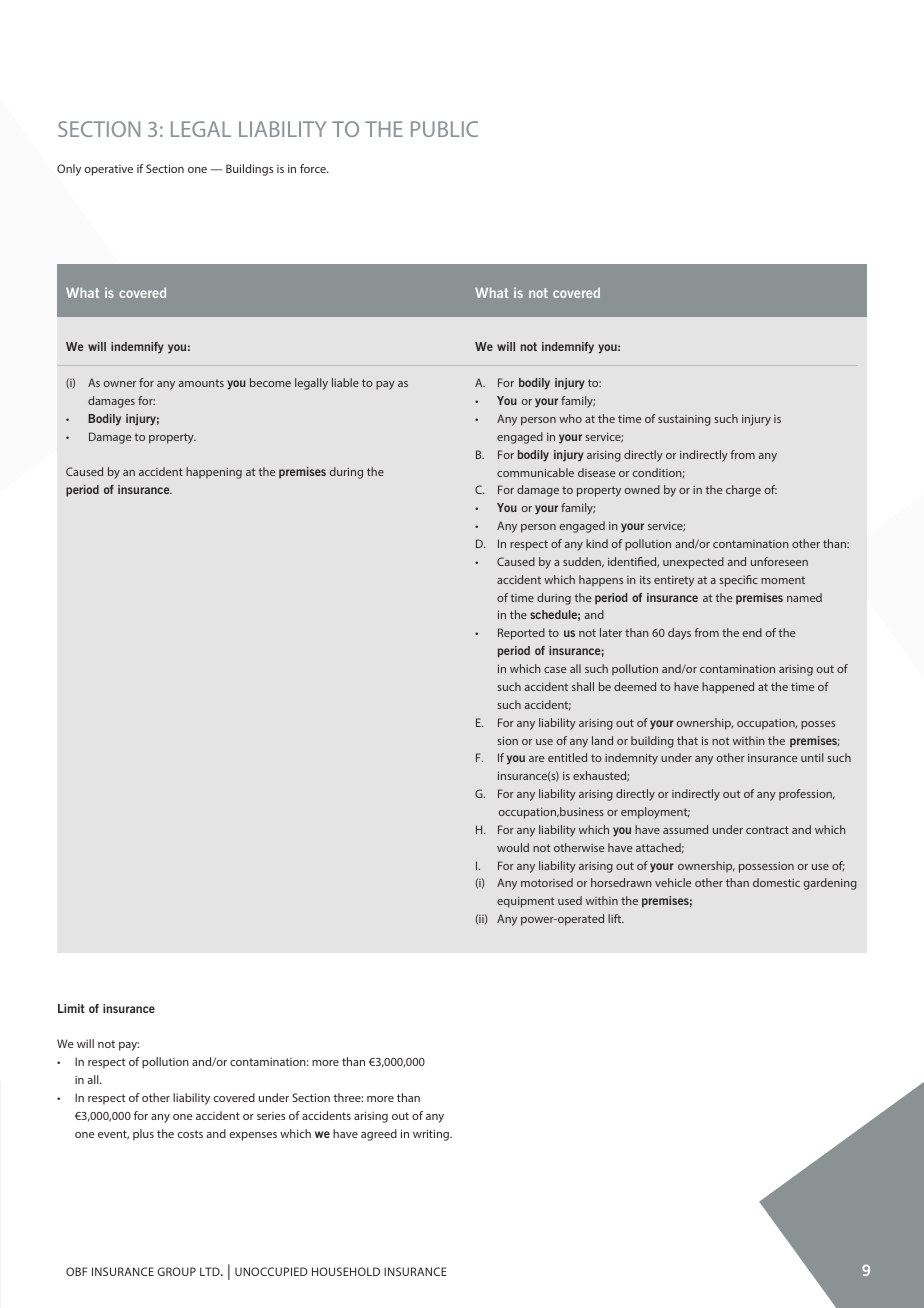 This image has width=924, height=1308. Describe the element at coordinates (109, 170) in the image. I see `operative` at that location.
